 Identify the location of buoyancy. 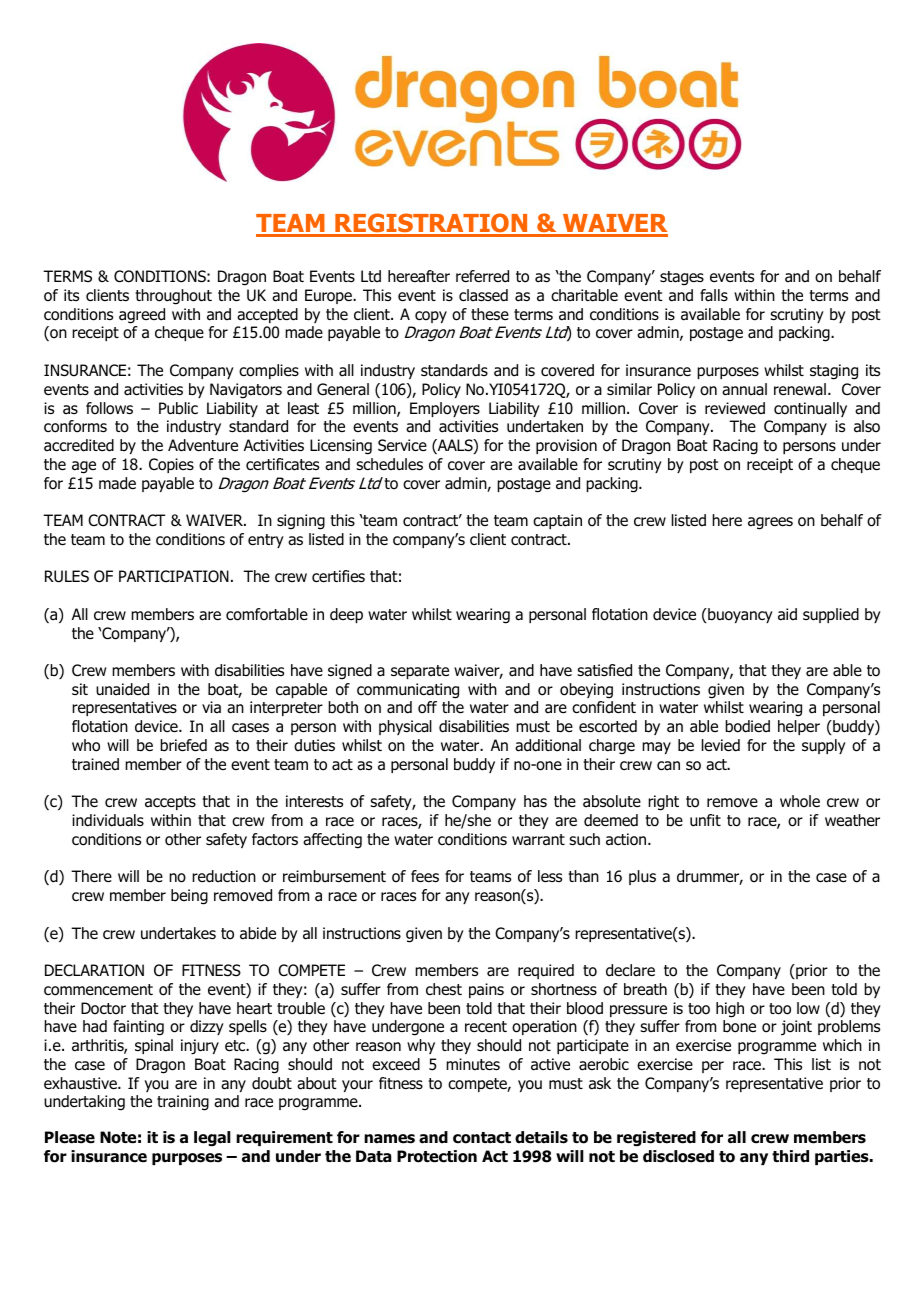
(739, 615).
